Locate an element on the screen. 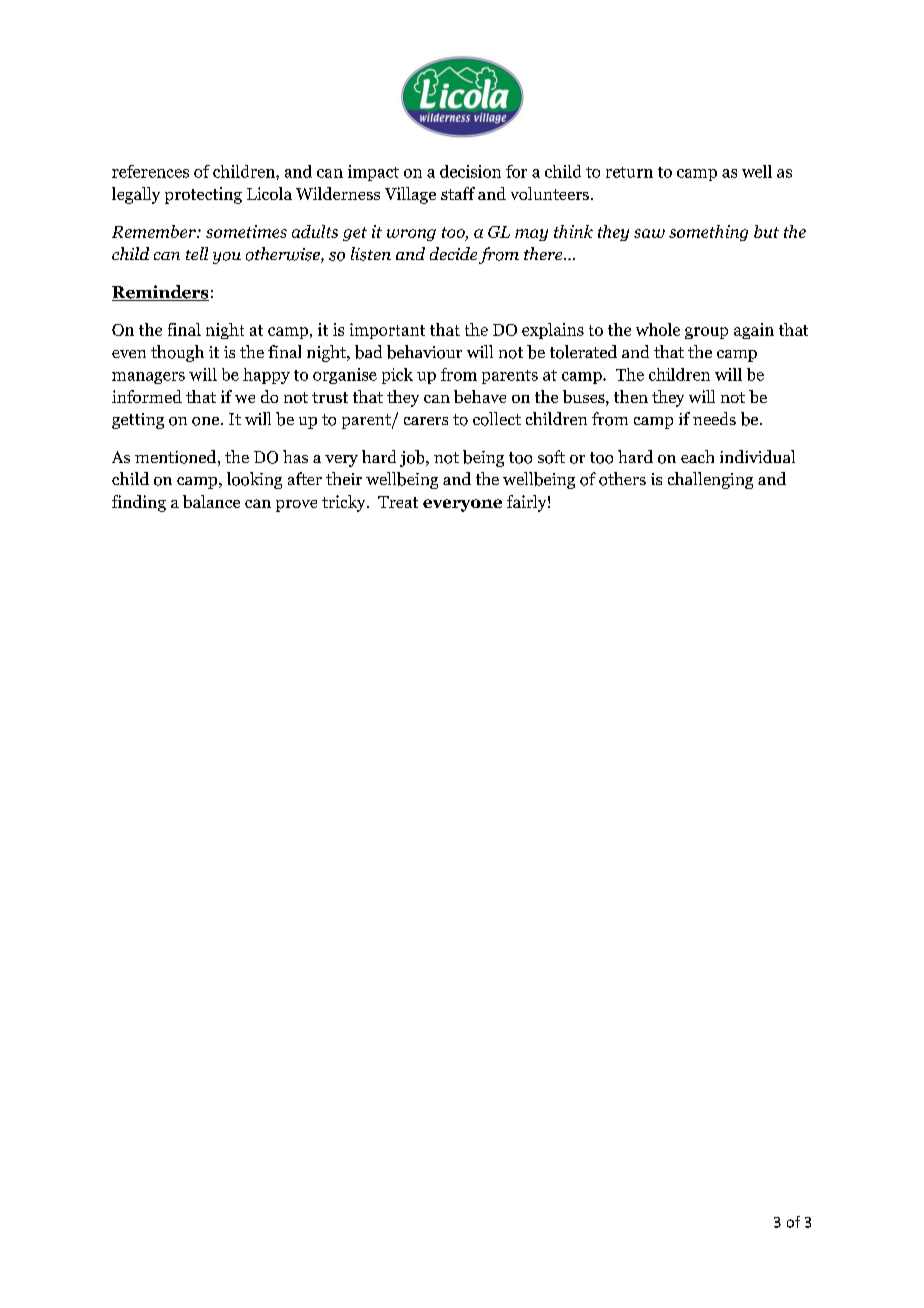  balance is located at coordinates (211, 501).
